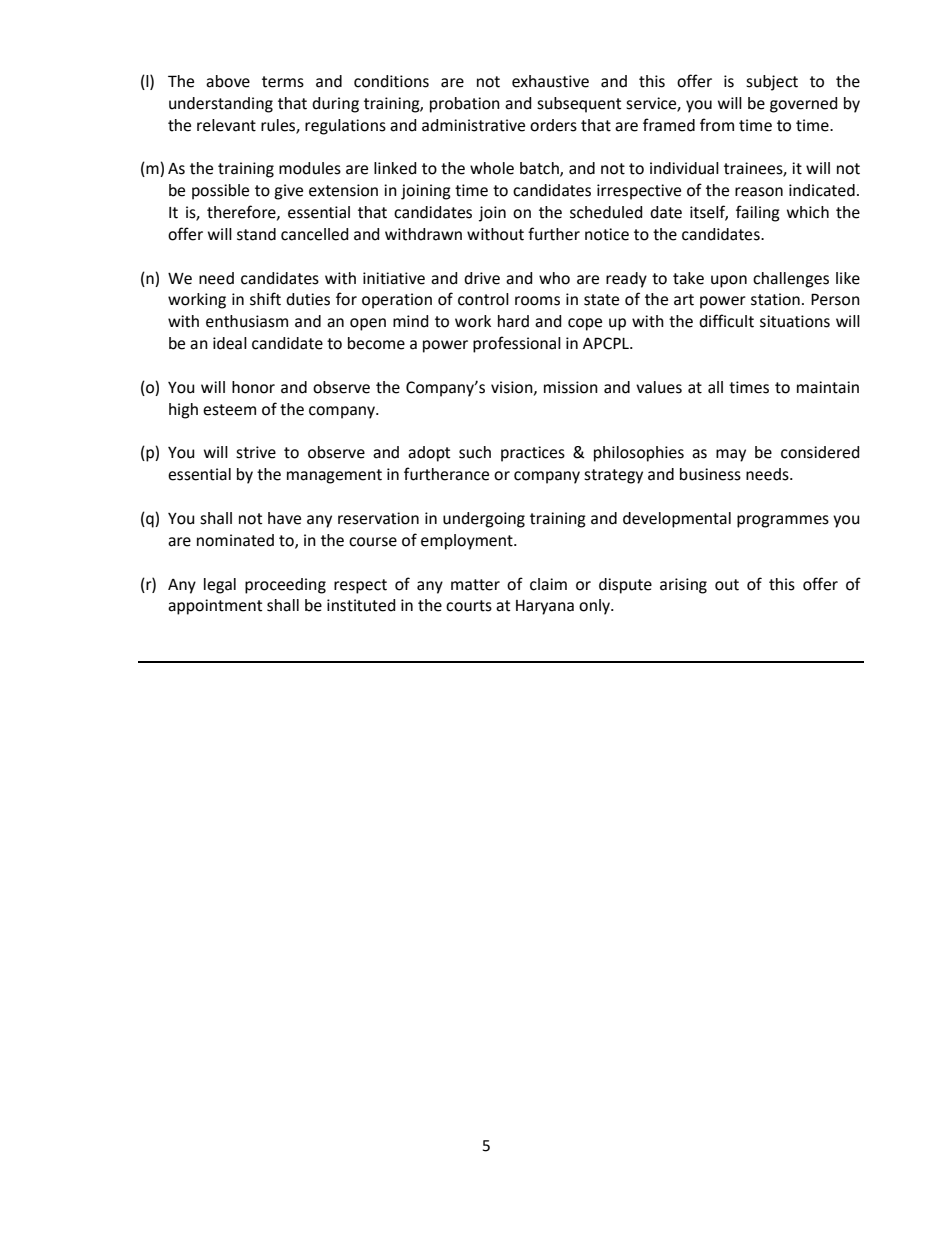 This screenshot has height=1233, width=952. I want to click on mission, so click(571, 387).
